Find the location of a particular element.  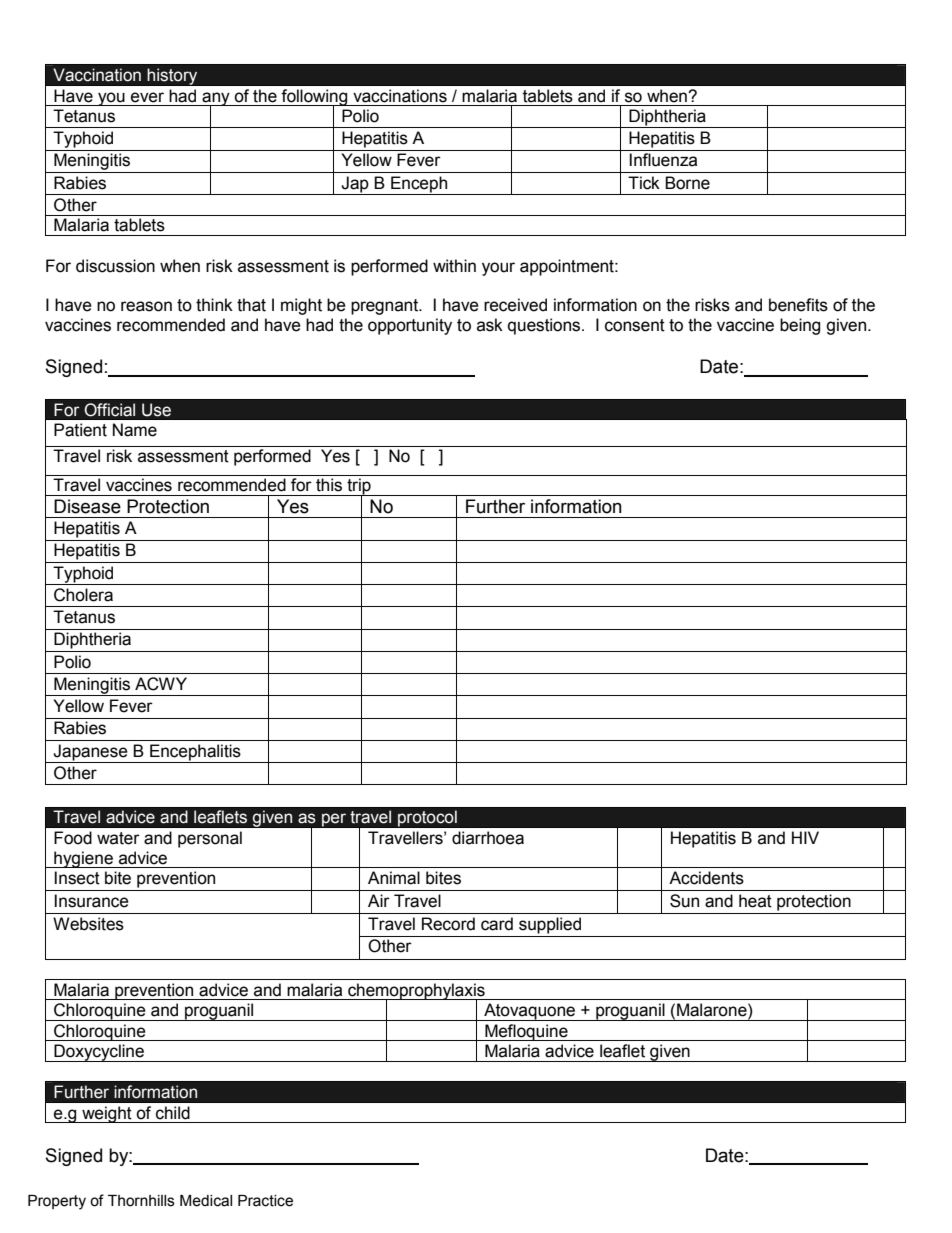

Name is located at coordinates (135, 430).
